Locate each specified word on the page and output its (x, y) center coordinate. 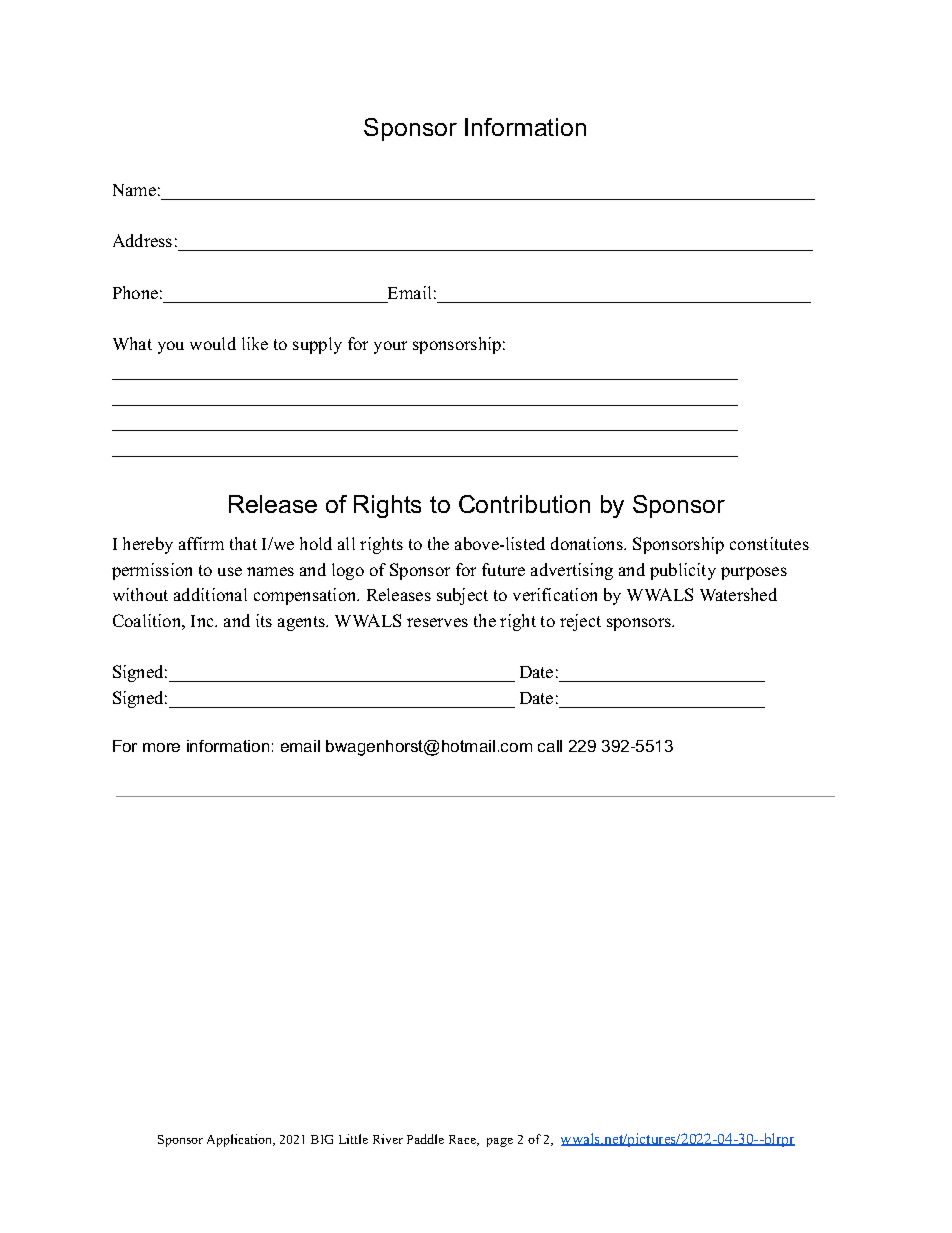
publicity (683, 571)
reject (580, 622)
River (388, 1139)
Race (463, 1140)
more (161, 747)
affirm (201, 543)
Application (241, 1140)
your (390, 347)
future (503, 569)
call (550, 746)
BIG (322, 1139)
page (500, 1142)
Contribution (524, 504)
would (213, 343)
